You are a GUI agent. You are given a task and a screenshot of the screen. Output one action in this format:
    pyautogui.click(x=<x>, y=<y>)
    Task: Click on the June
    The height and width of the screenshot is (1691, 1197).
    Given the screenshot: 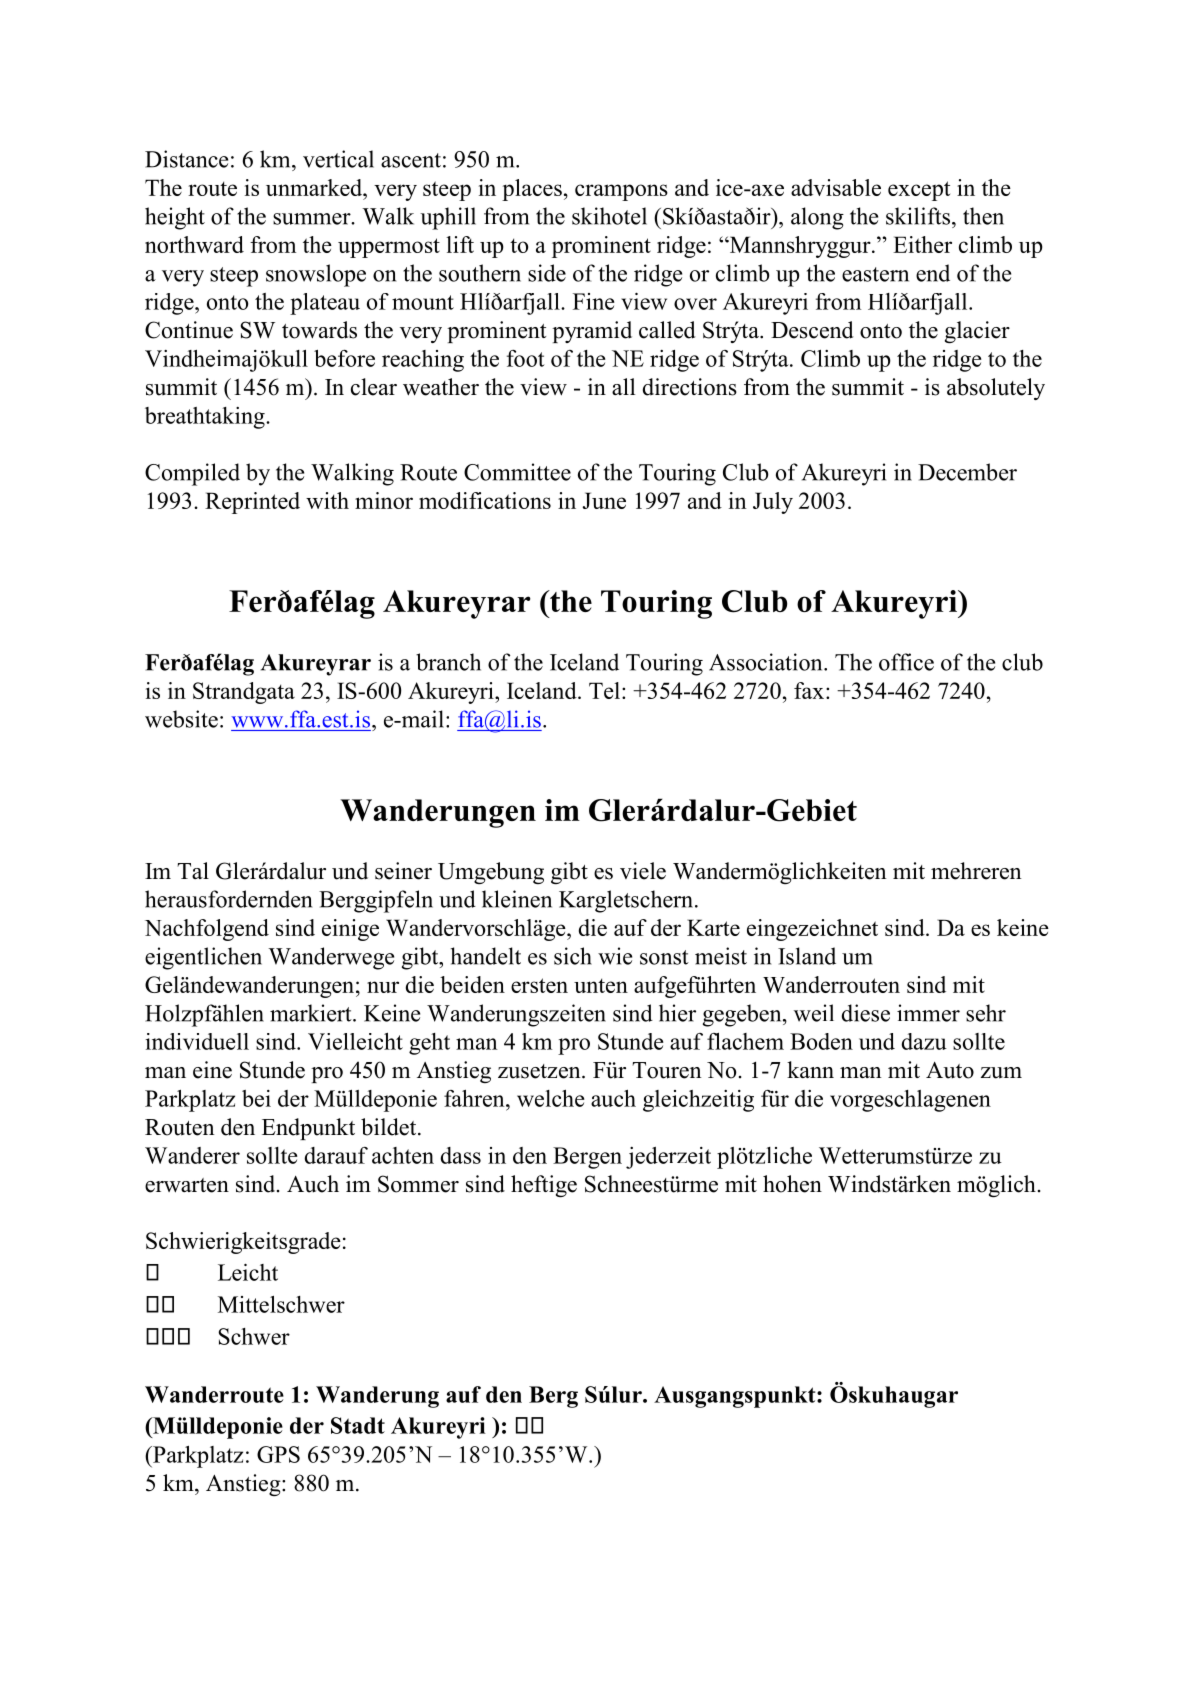 What is the action you would take?
    pyautogui.click(x=604, y=500)
